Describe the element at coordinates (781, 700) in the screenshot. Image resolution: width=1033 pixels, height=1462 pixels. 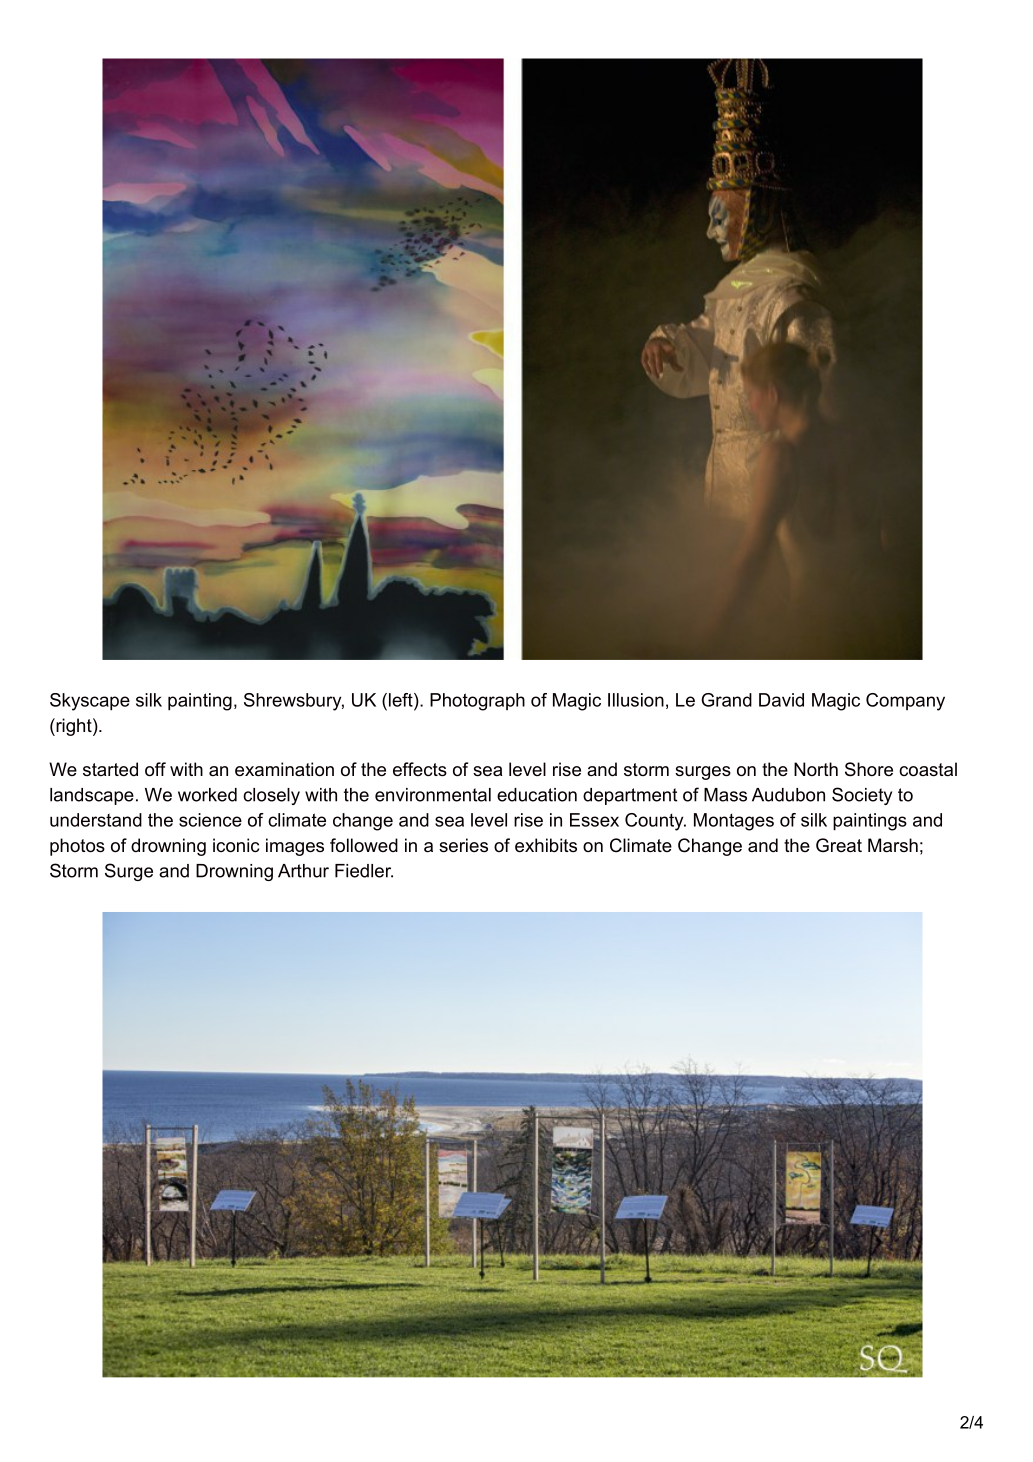
I see `David` at that location.
